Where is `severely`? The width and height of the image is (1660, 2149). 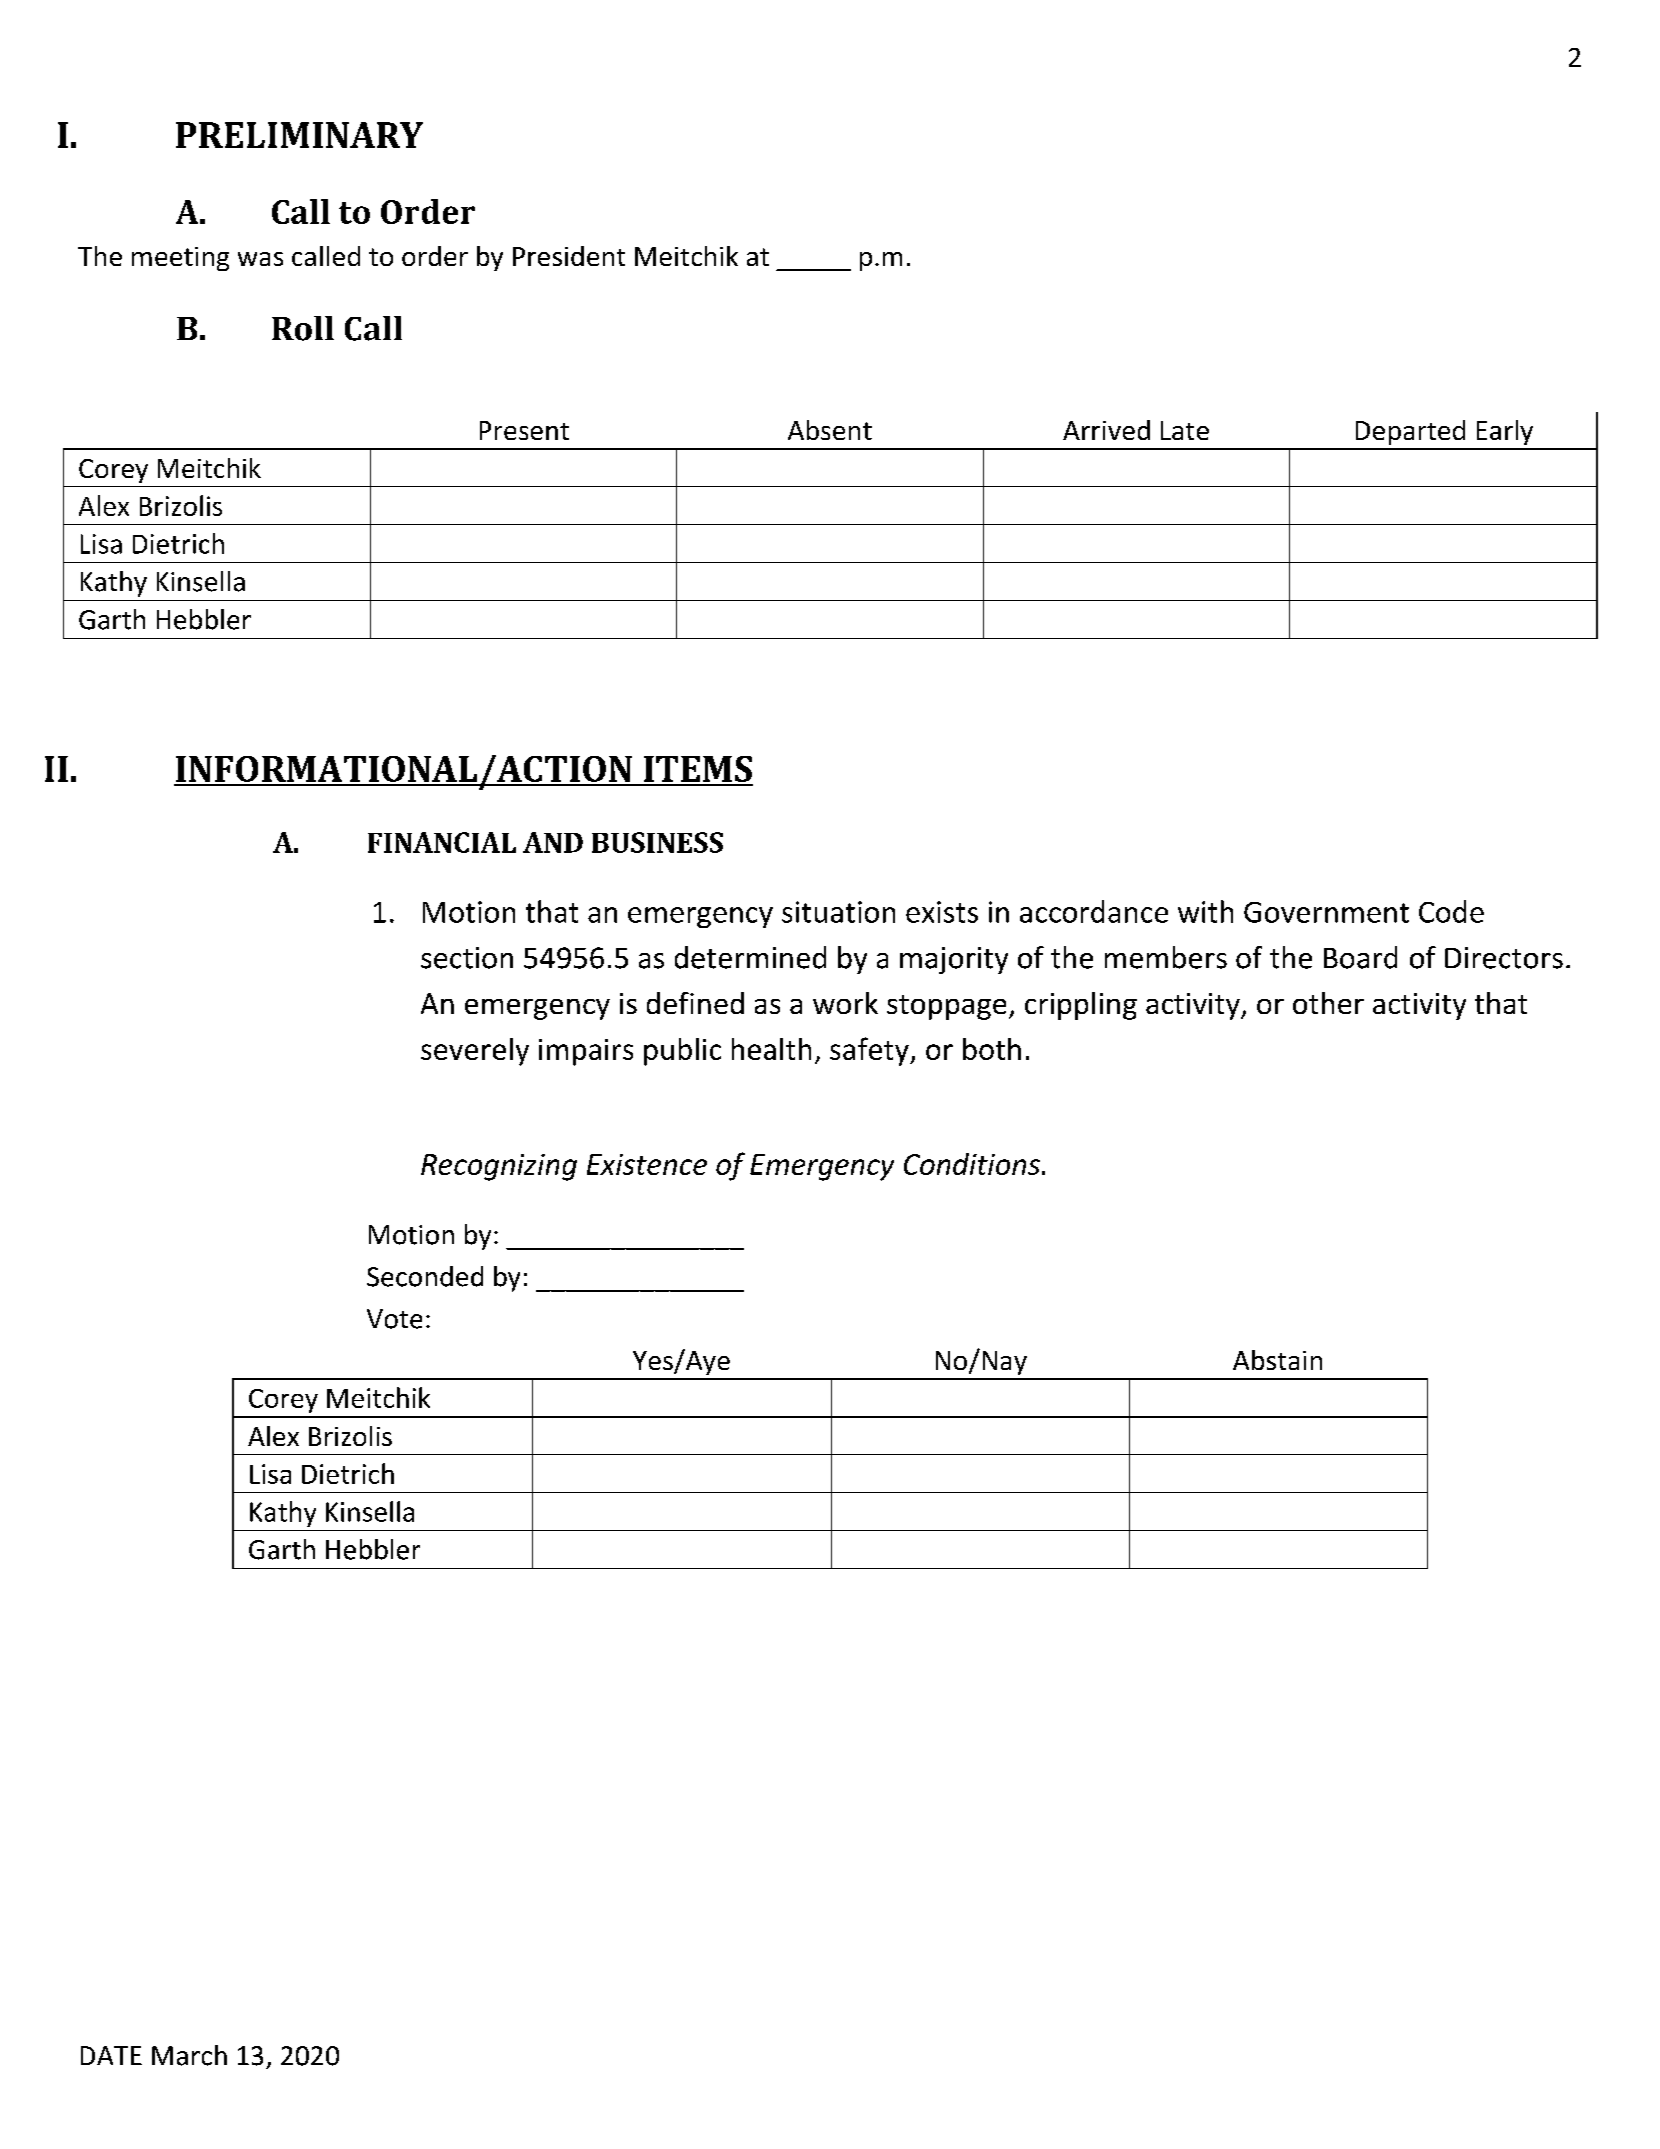 severely is located at coordinates (475, 1052).
